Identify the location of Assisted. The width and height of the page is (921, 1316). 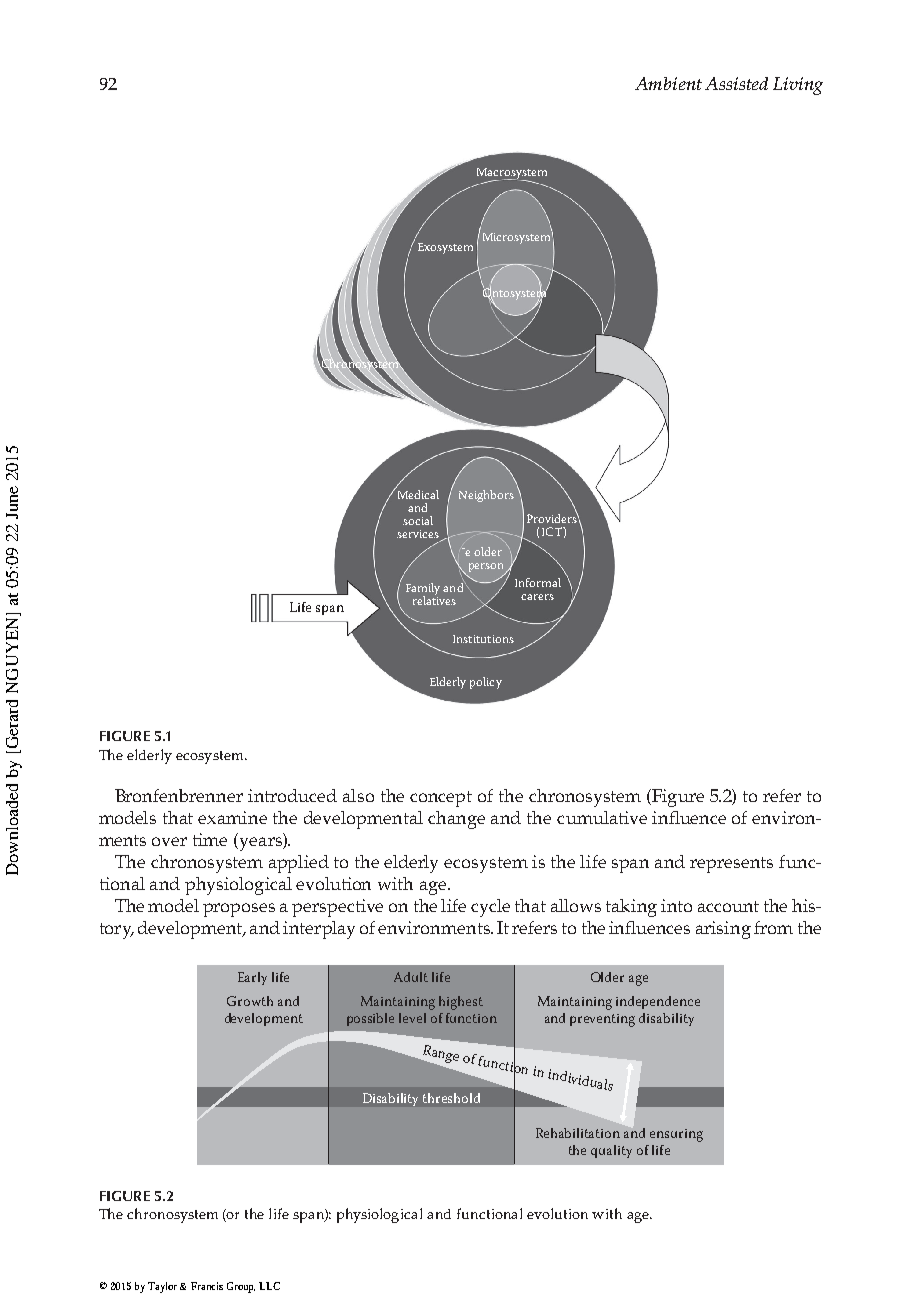
(736, 83).
